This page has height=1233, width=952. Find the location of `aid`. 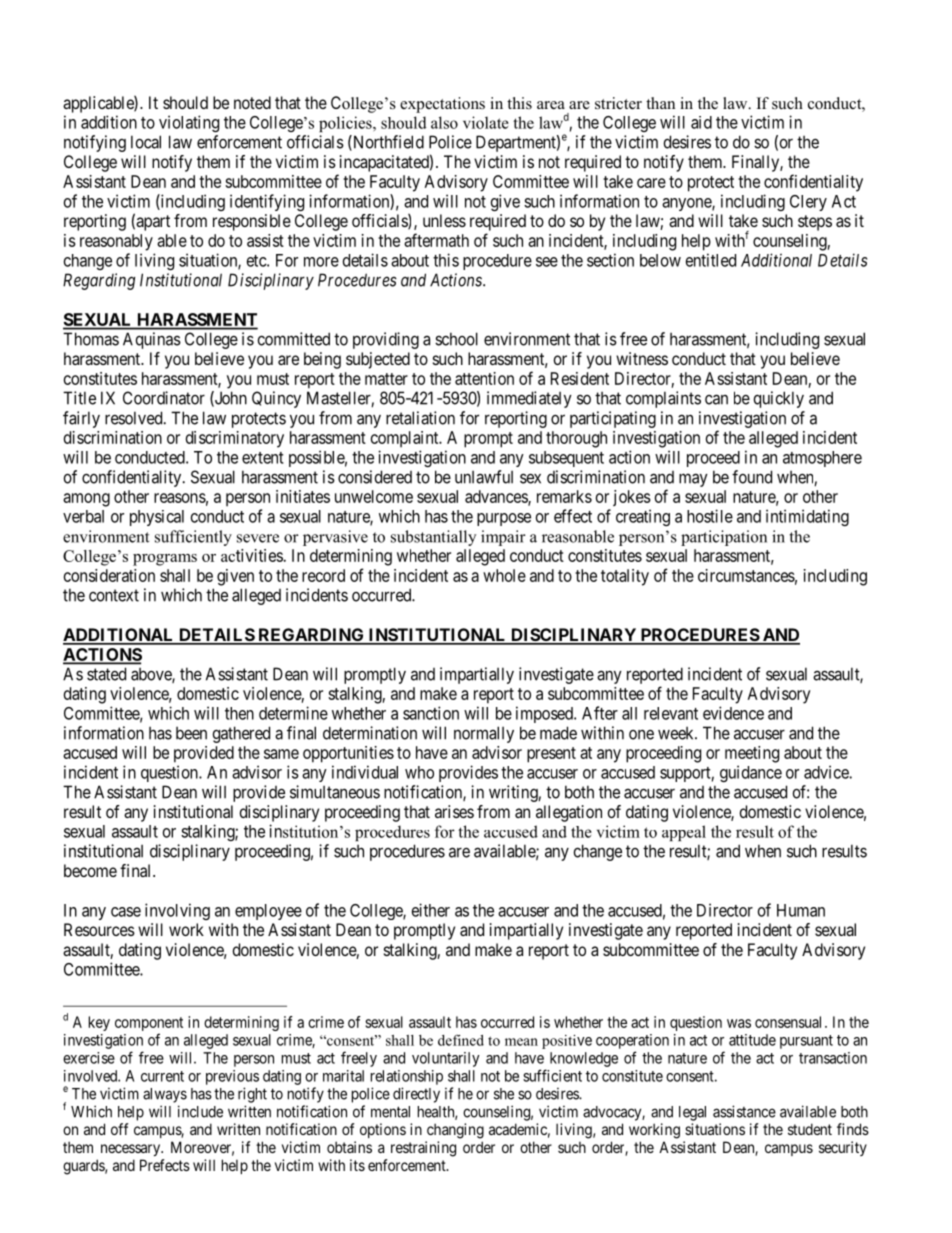

aid is located at coordinates (701, 122).
